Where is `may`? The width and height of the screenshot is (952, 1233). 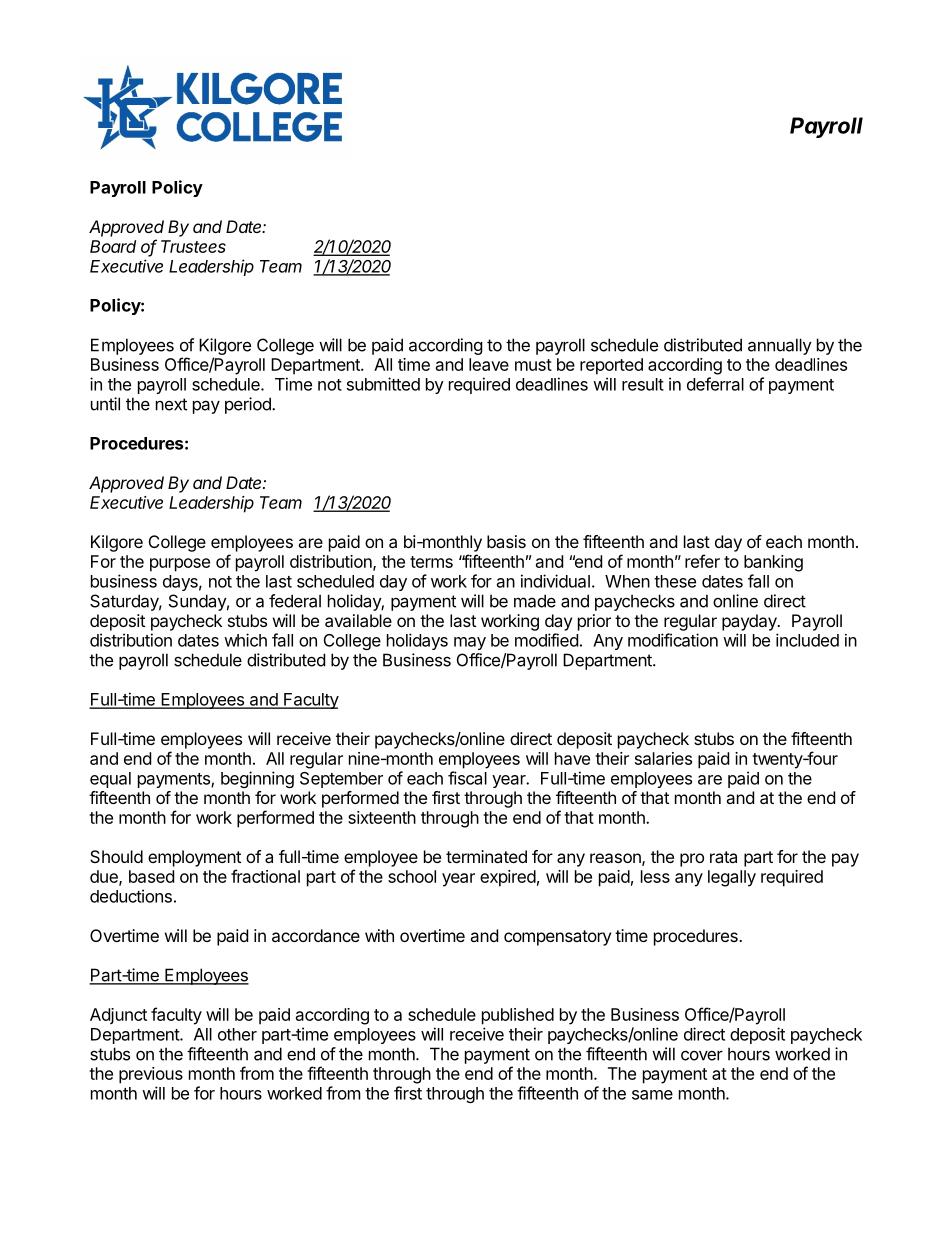
may is located at coordinates (470, 643).
